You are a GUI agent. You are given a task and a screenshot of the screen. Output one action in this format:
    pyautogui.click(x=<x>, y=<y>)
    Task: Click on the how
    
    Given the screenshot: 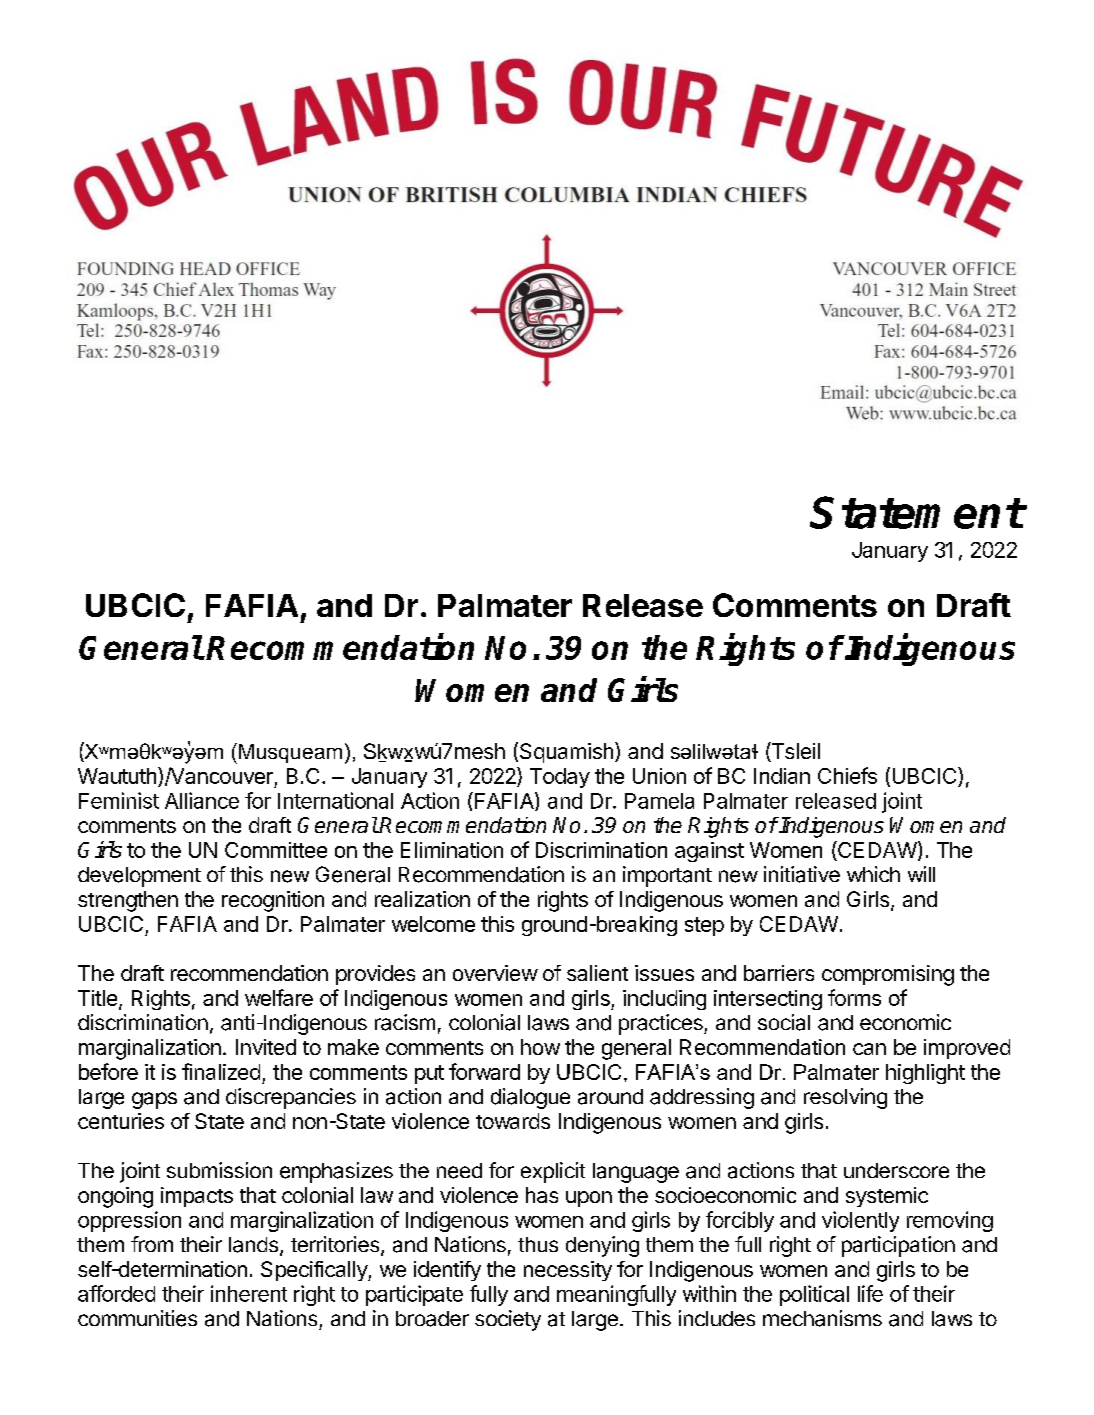 What is the action you would take?
    pyautogui.click(x=540, y=1047)
